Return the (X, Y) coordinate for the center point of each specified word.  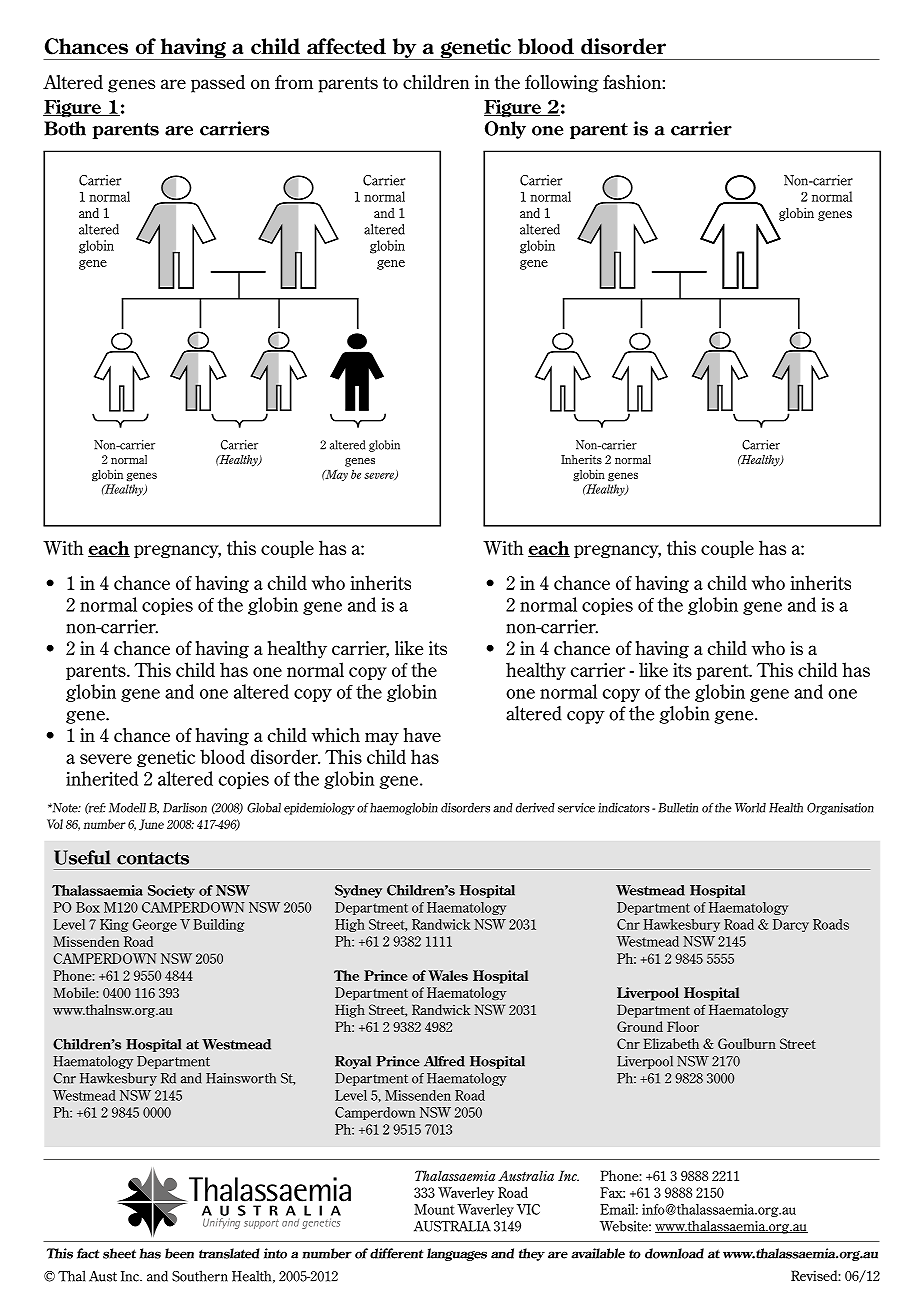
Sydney (358, 891)
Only (505, 130)
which (335, 735)
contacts (153, 858)
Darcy (791, 925)
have (422, 735)
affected (346, 46)
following (562, 84)
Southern (200, 1276)
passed (218, 84)
